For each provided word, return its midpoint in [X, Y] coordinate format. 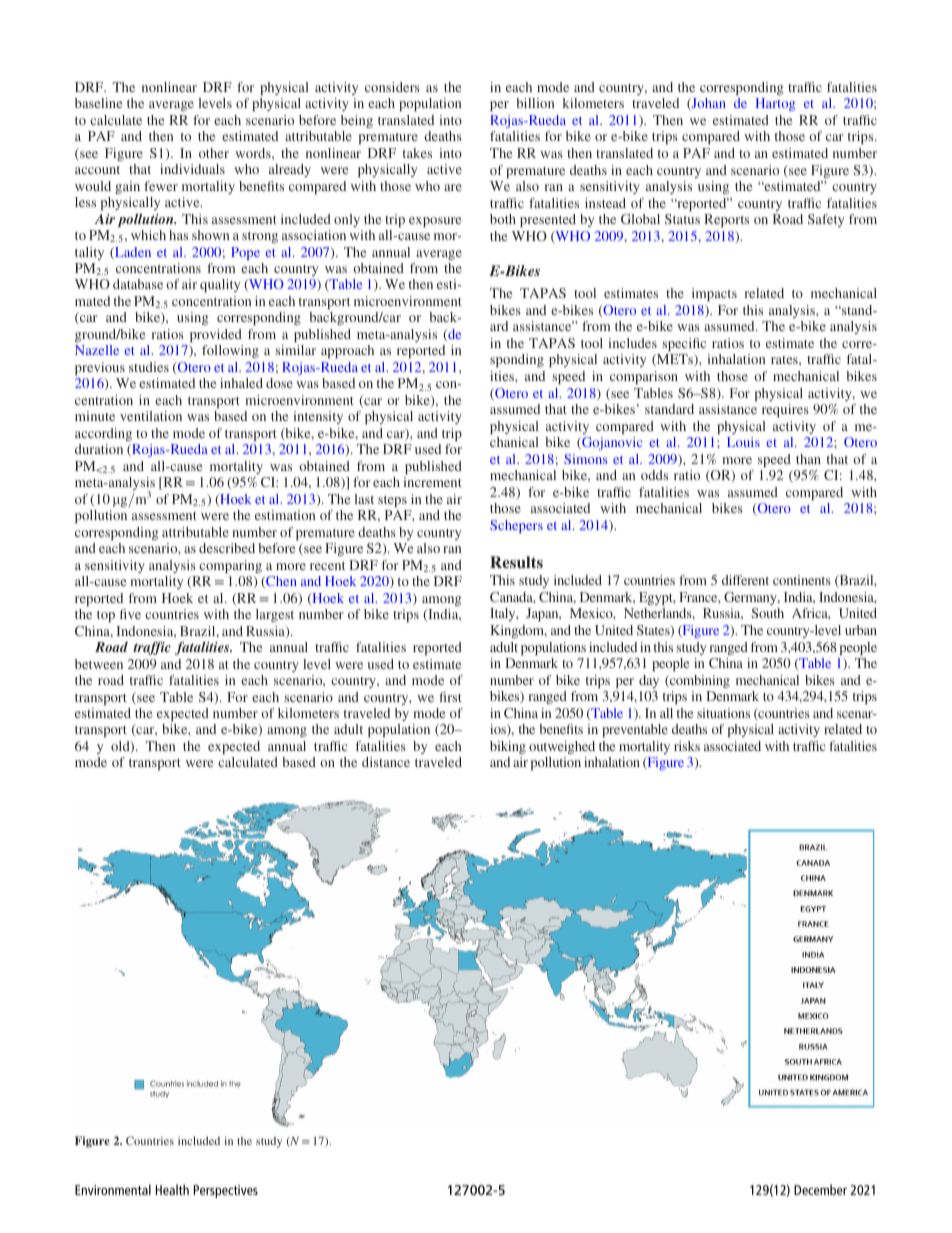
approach [347, 351]
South [767, 613]
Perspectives [226, 1191]
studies [149, 367]
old [121, 747]
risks [687, 746]
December [820, 1189]
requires [785, 410]
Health [172, 1189]
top [106, 616]
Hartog [775, 104]
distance [386, 762]
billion [535, 103]
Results [516, 562]
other [214, 153]
